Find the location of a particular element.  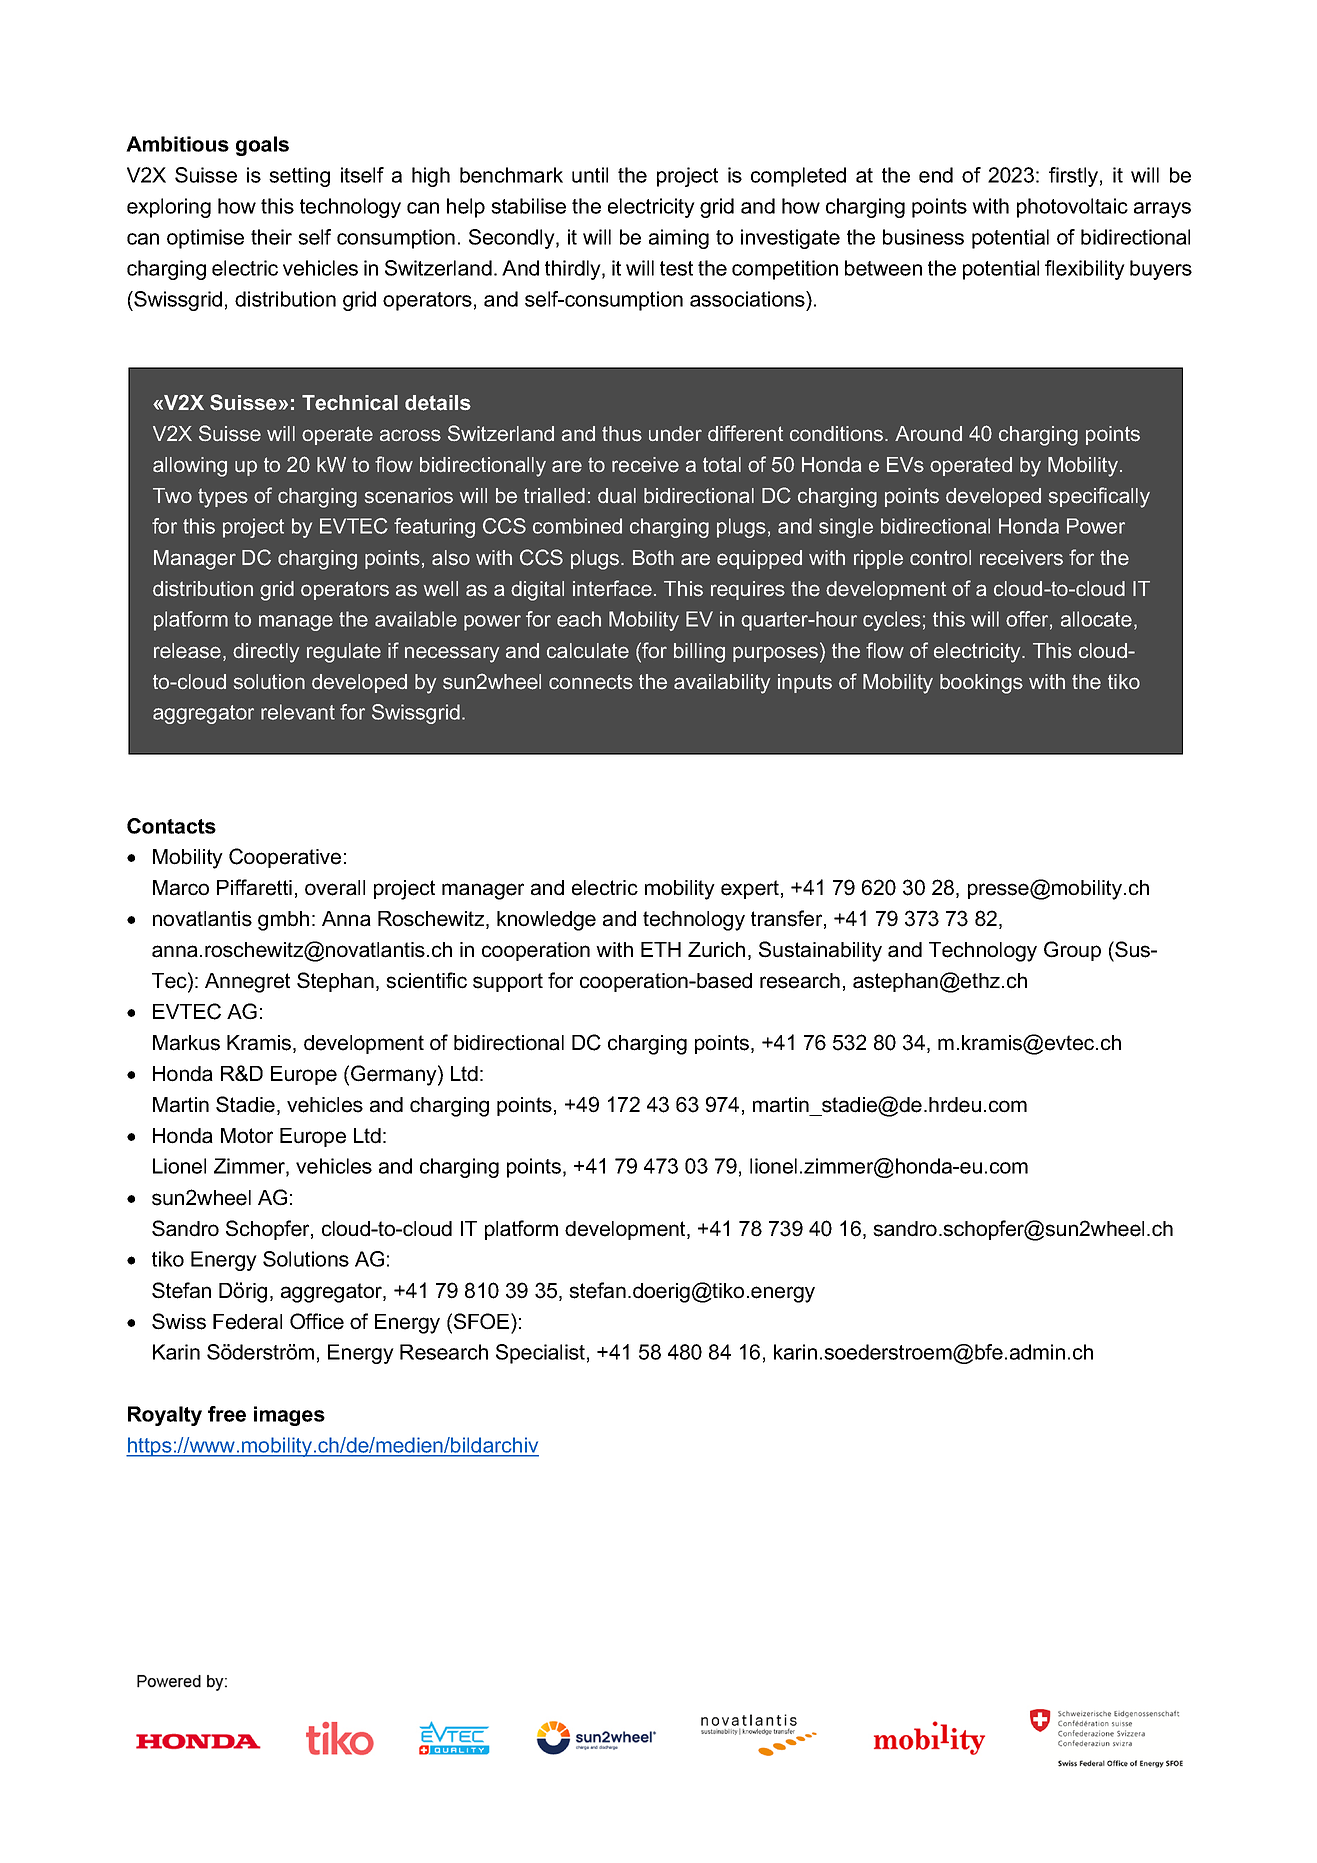

photovoltaic is located at coordinates (1072, 208).
